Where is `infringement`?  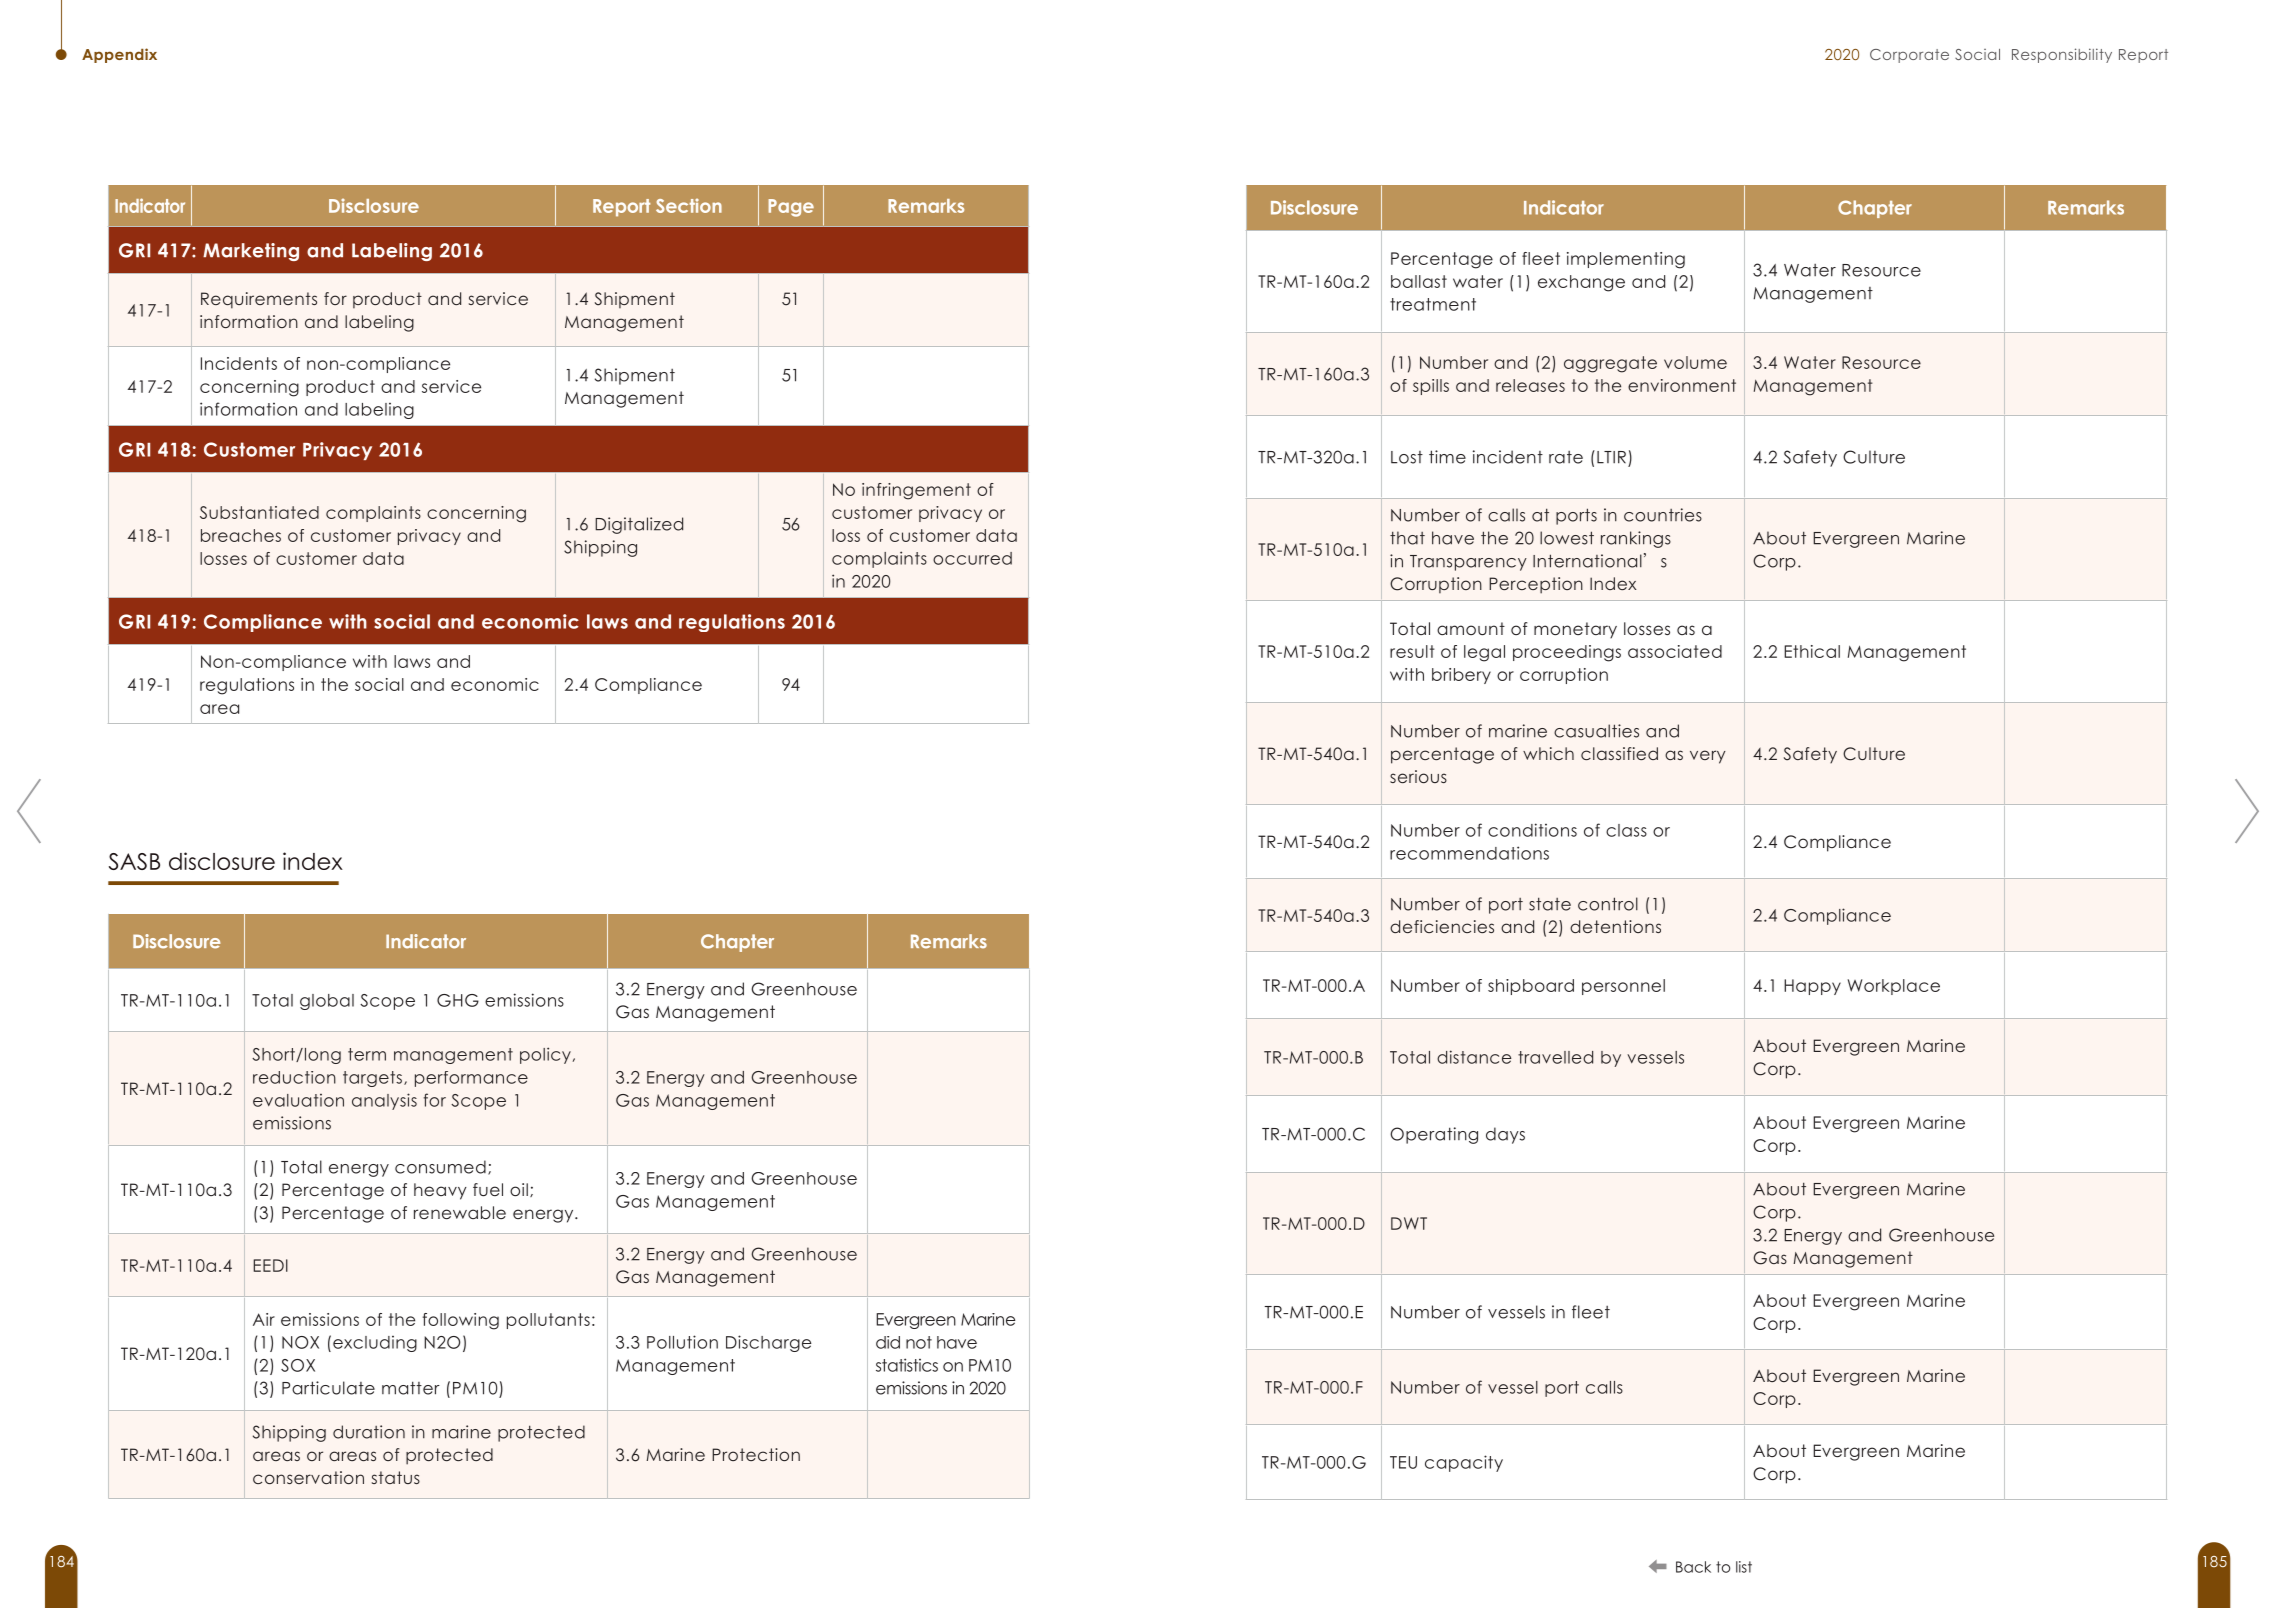
infringement is located at coordinates (916, 491).
